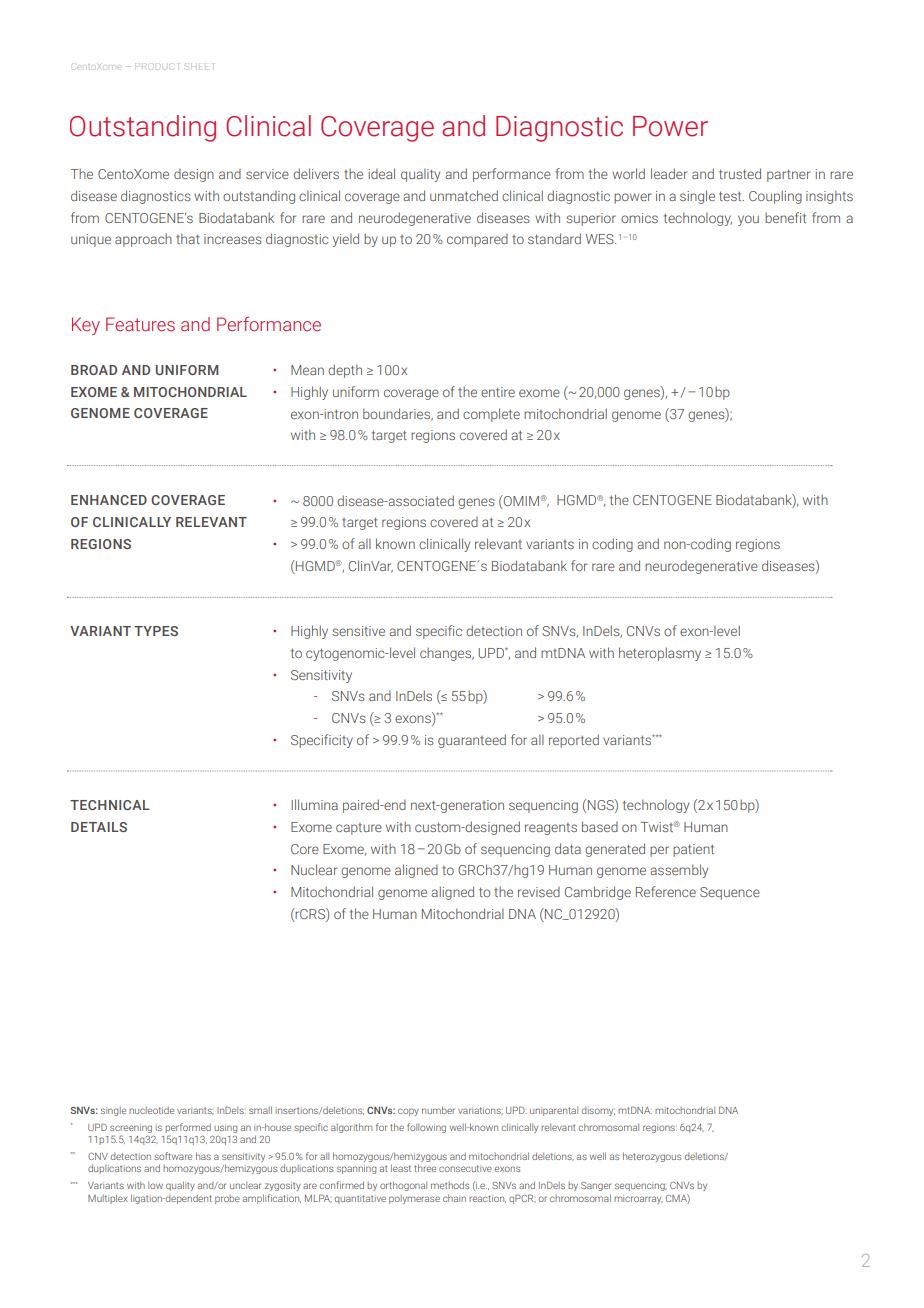 The width and height of the screenshot is (924, 1308). I want to click on revised, so click(539, 892).
